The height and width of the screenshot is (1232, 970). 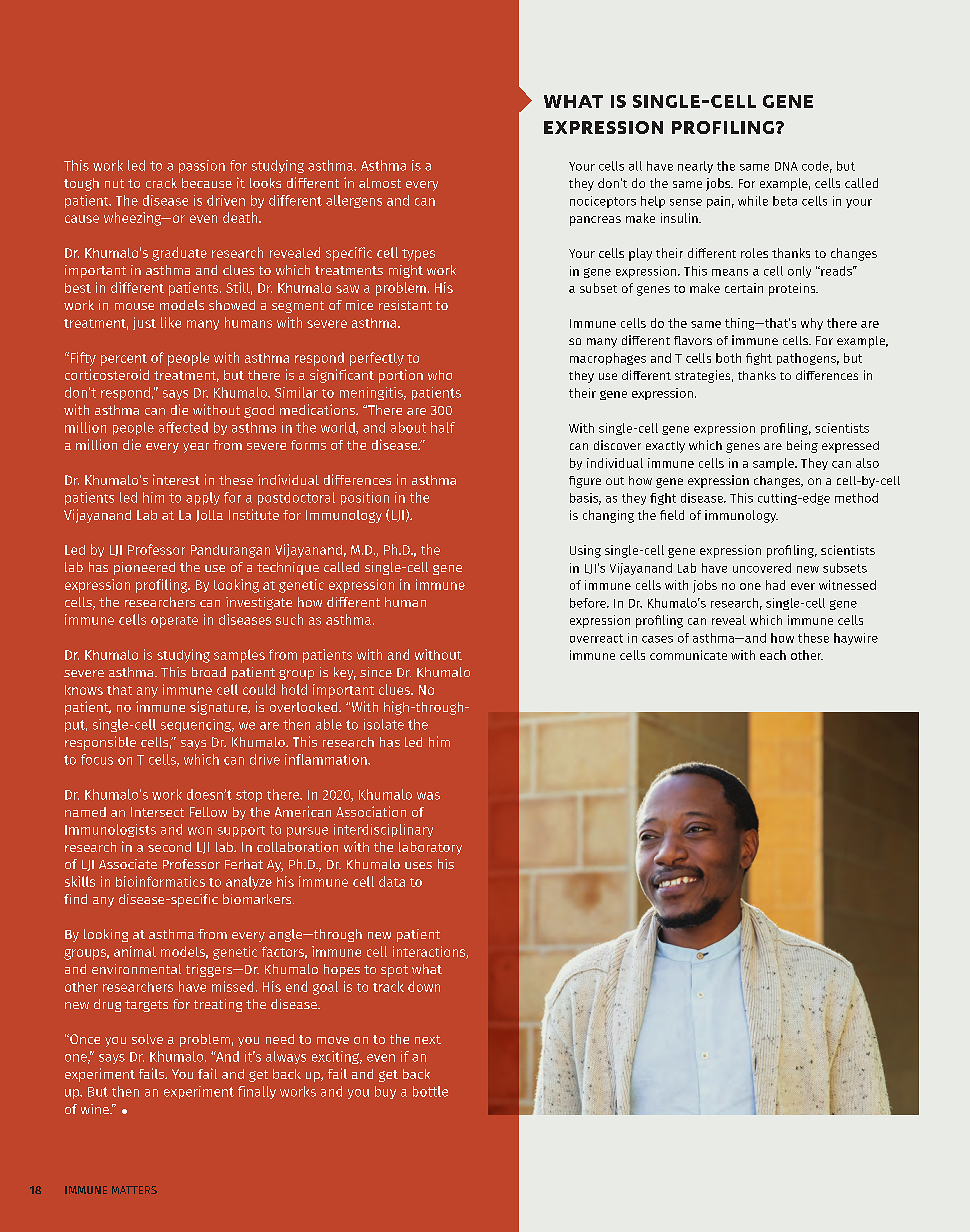 What do you see at coordinates (428, 1039) in the screenshot?
I see `next` at bounding box center [428, 1039].
